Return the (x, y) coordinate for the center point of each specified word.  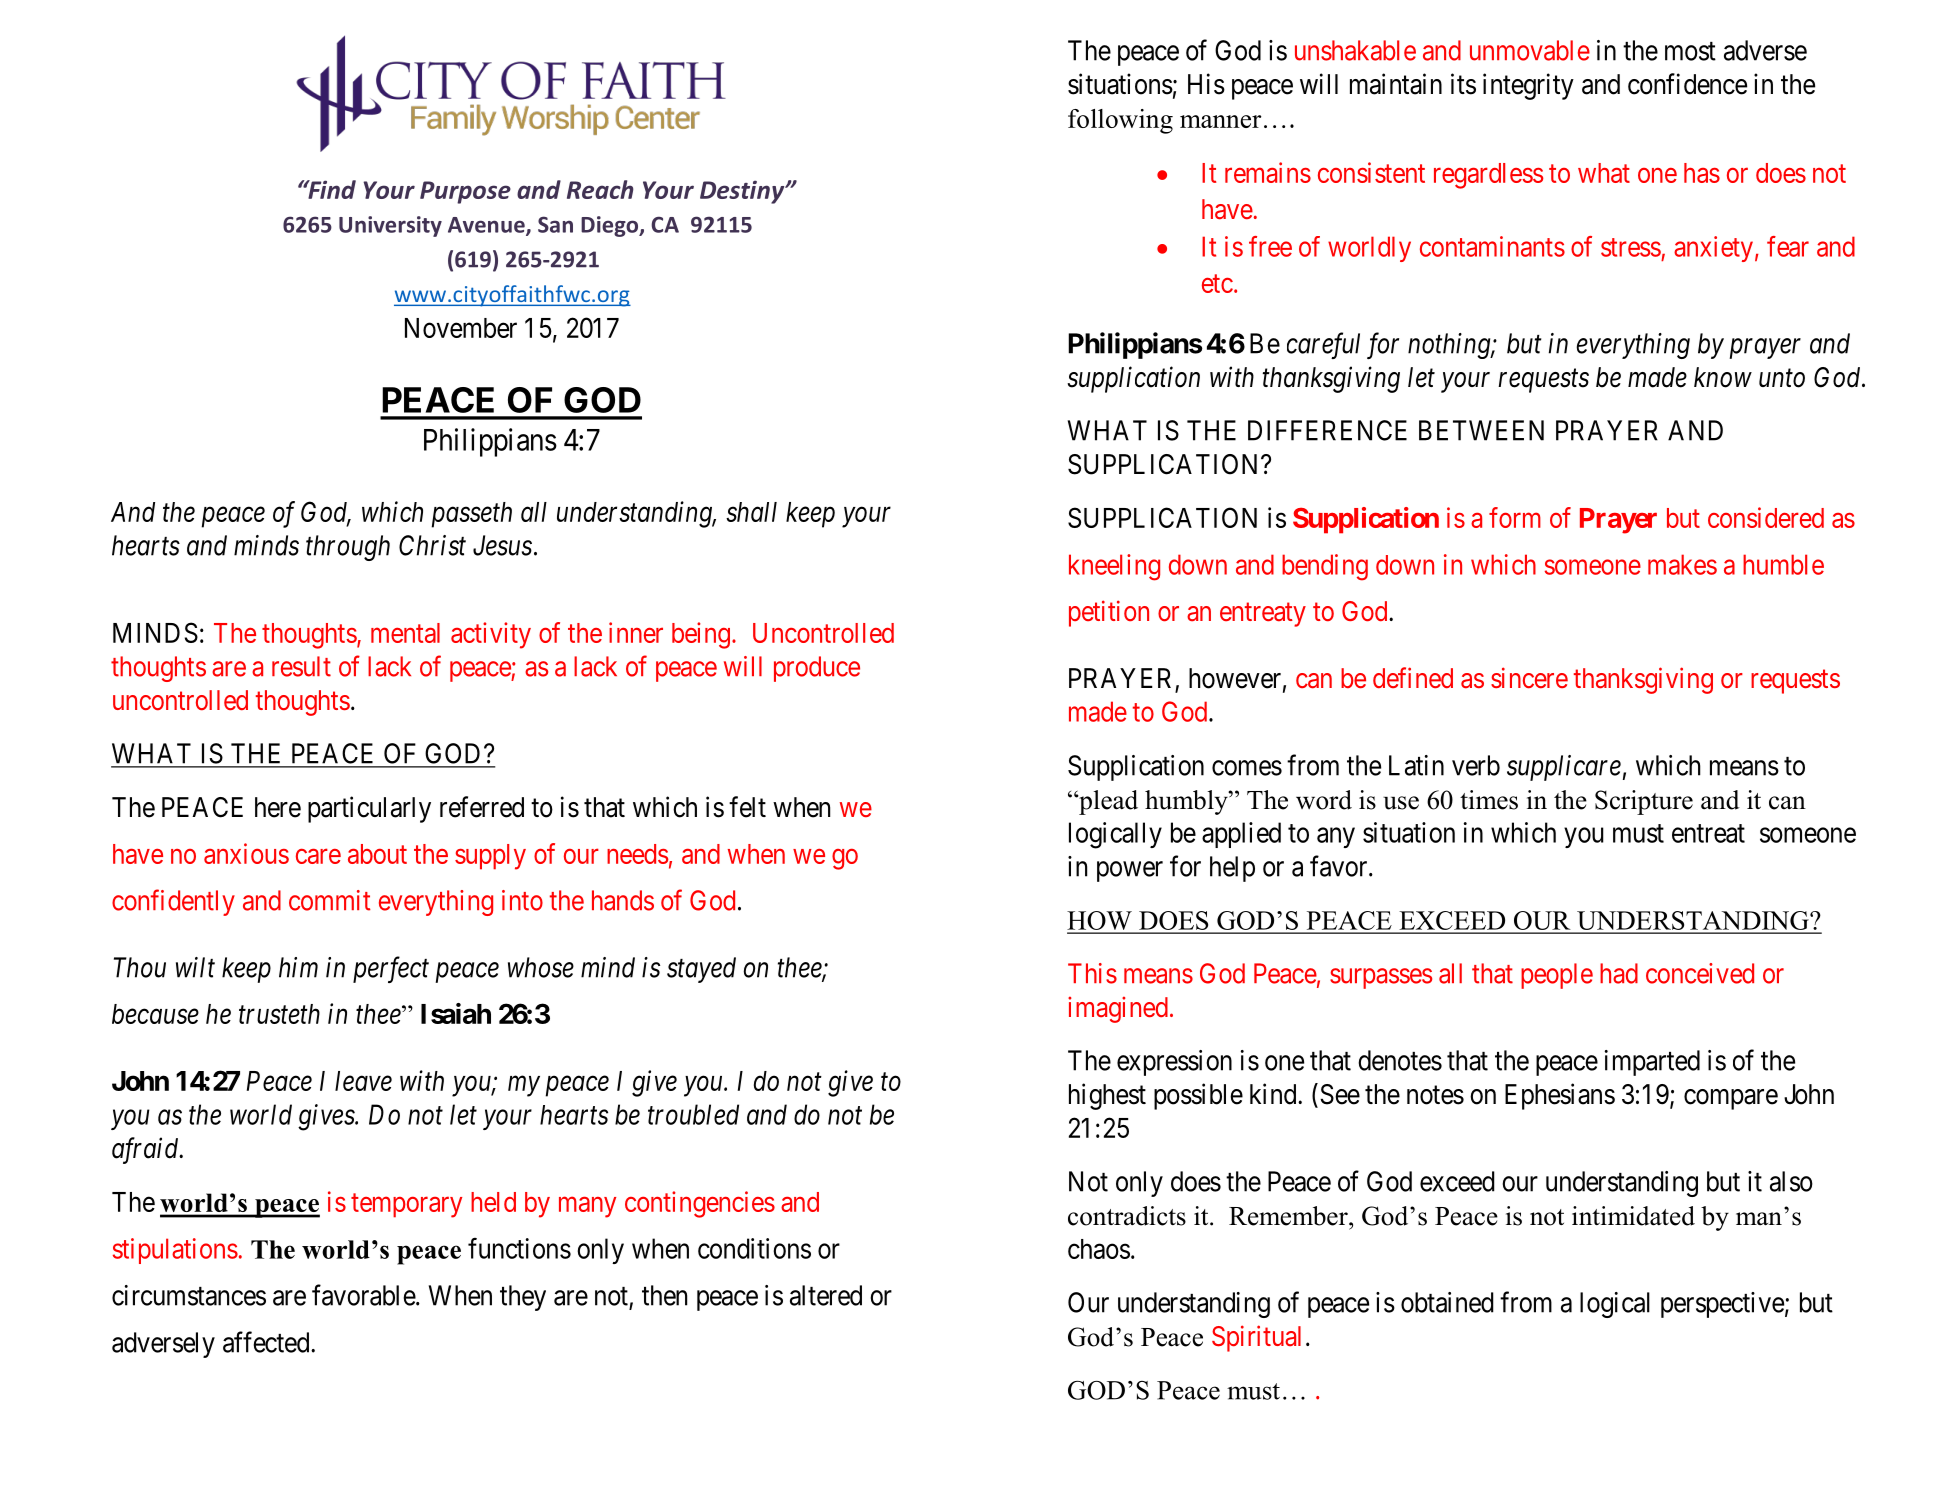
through (348, 548)
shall (751, 512)
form (1515, 517)
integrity (1528, 86)
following (1120, 121)
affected (267, 1342)
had (1619, 973)
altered (826, 1295)
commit (330, 900)
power (1130, 871)
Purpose (465, 192)
